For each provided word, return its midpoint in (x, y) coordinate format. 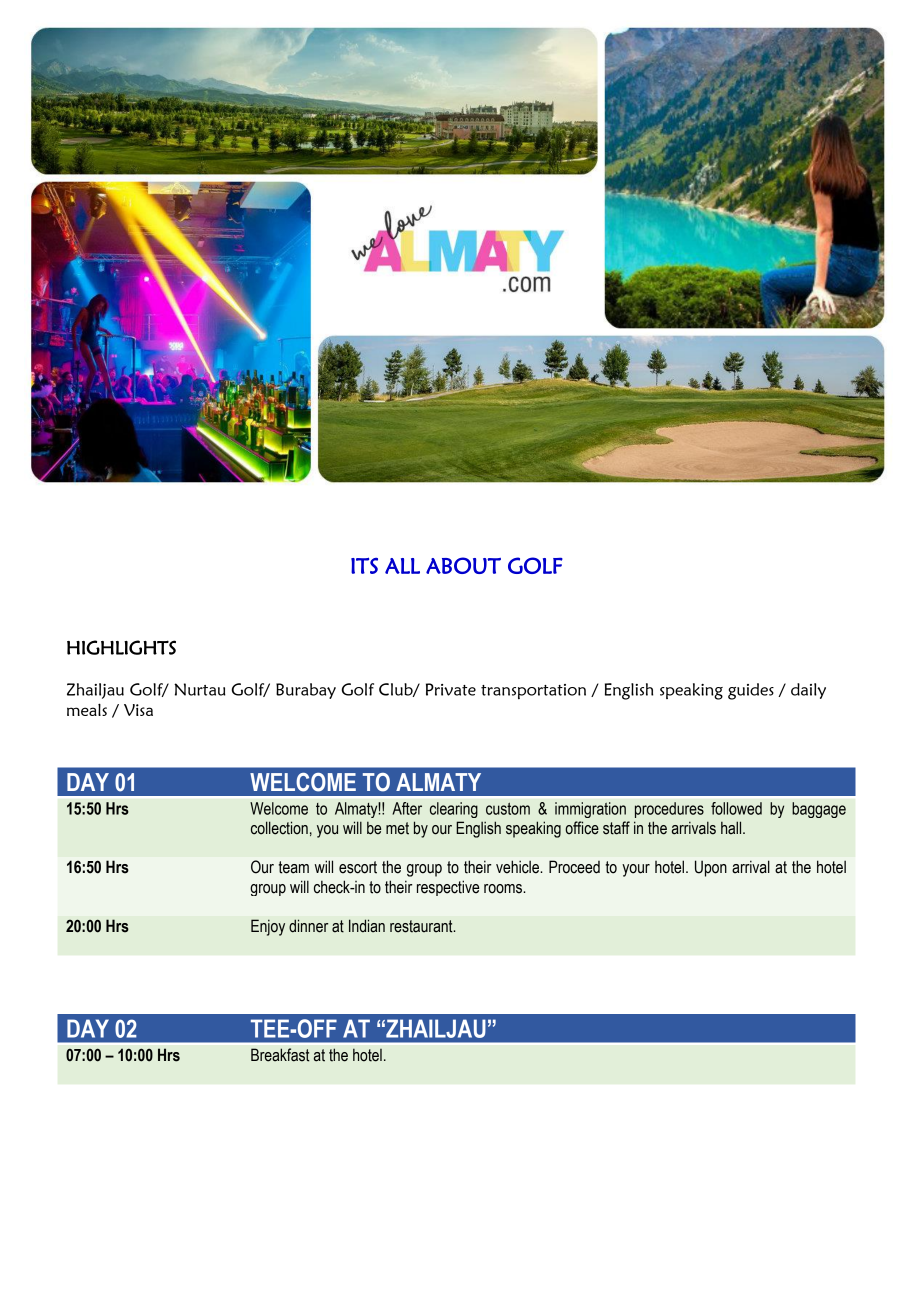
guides (751, 691)
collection (279, 828)
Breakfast (280, 1055)
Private (451, 689)
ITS (364, 565)
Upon (711, 868)
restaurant (422, 926)
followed (736, 808)
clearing (454, 810)
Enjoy (268, 927)
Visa (138, 710)
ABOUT (463, 565)
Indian (367, 926)
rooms (504, 889)
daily (808, 691)
